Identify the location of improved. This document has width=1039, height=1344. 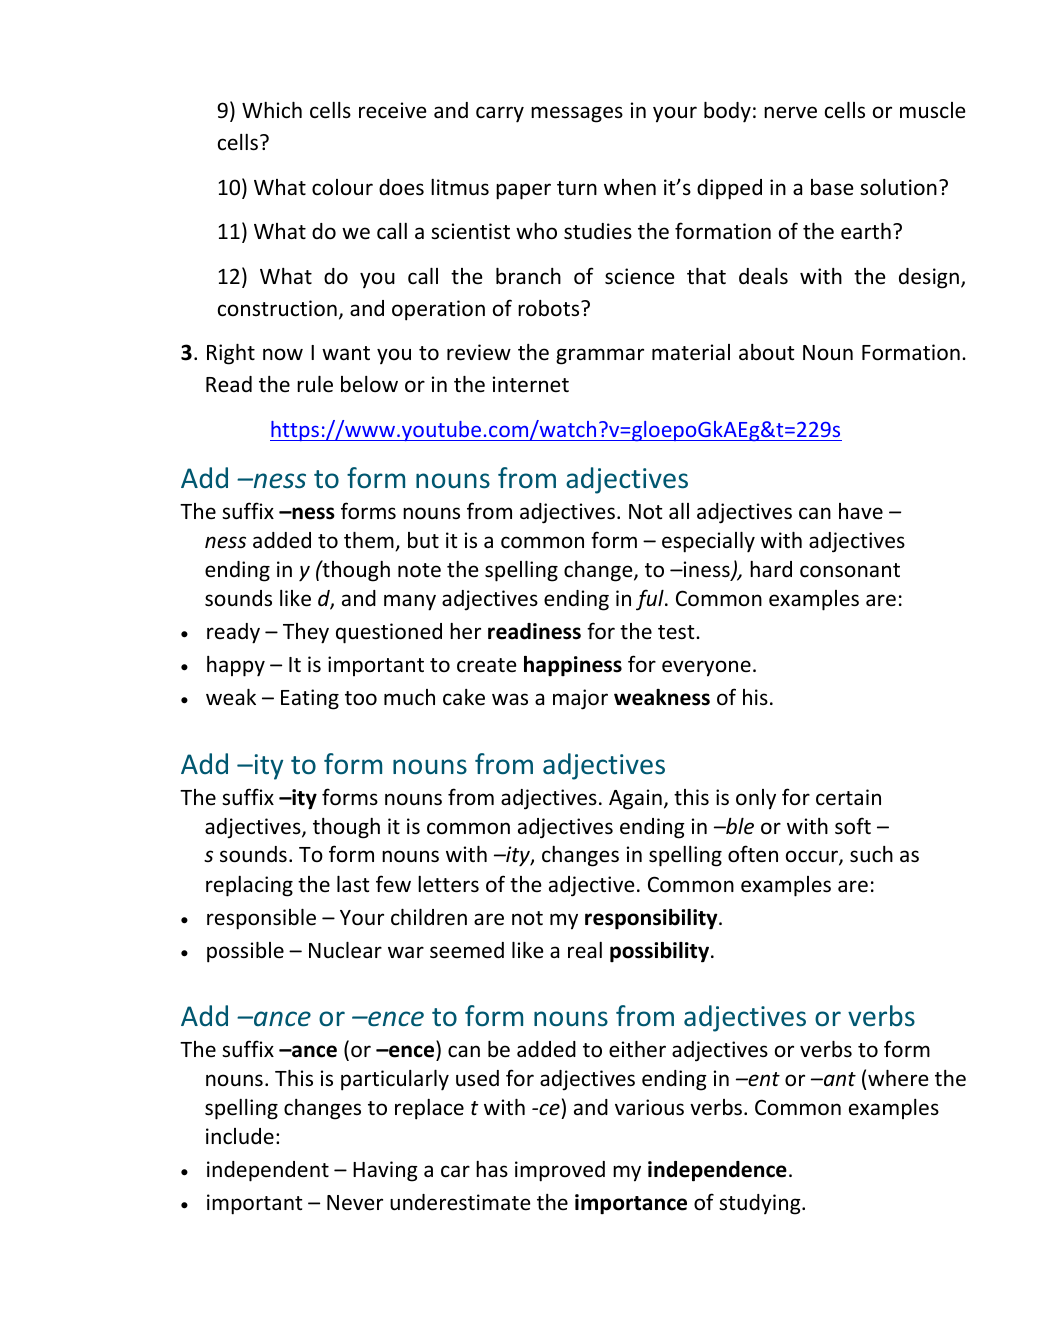
(560, 1171).
